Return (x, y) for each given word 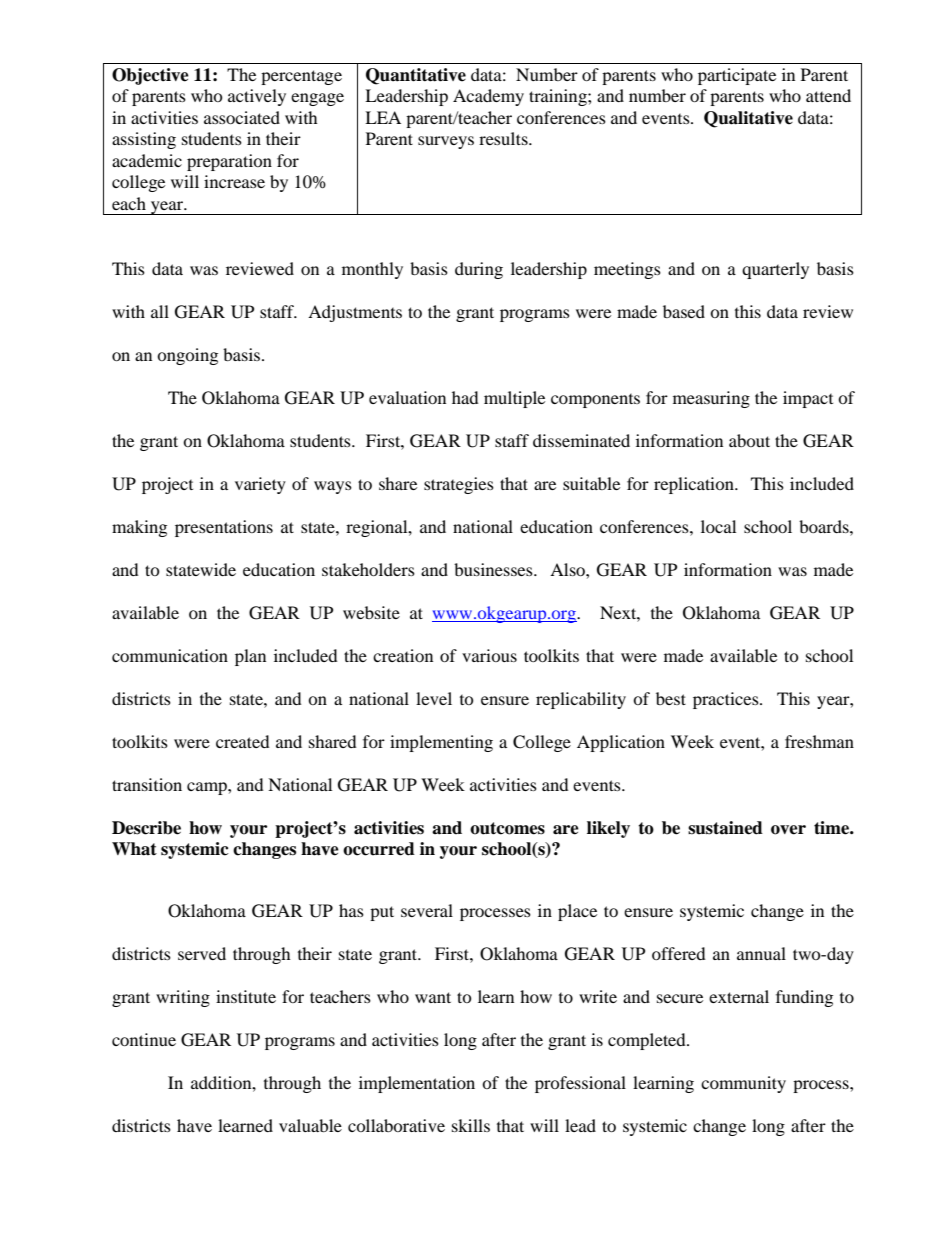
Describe (146, 828)
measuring (711, 399)
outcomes (507, 828)
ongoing (187, 356)
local (718, 526)
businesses (494, 569)
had (465, 397)
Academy (488, 97)
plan (250, 657)
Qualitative (748, 119)
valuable (310, 1125)
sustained (725, 828)
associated (242, 117)
